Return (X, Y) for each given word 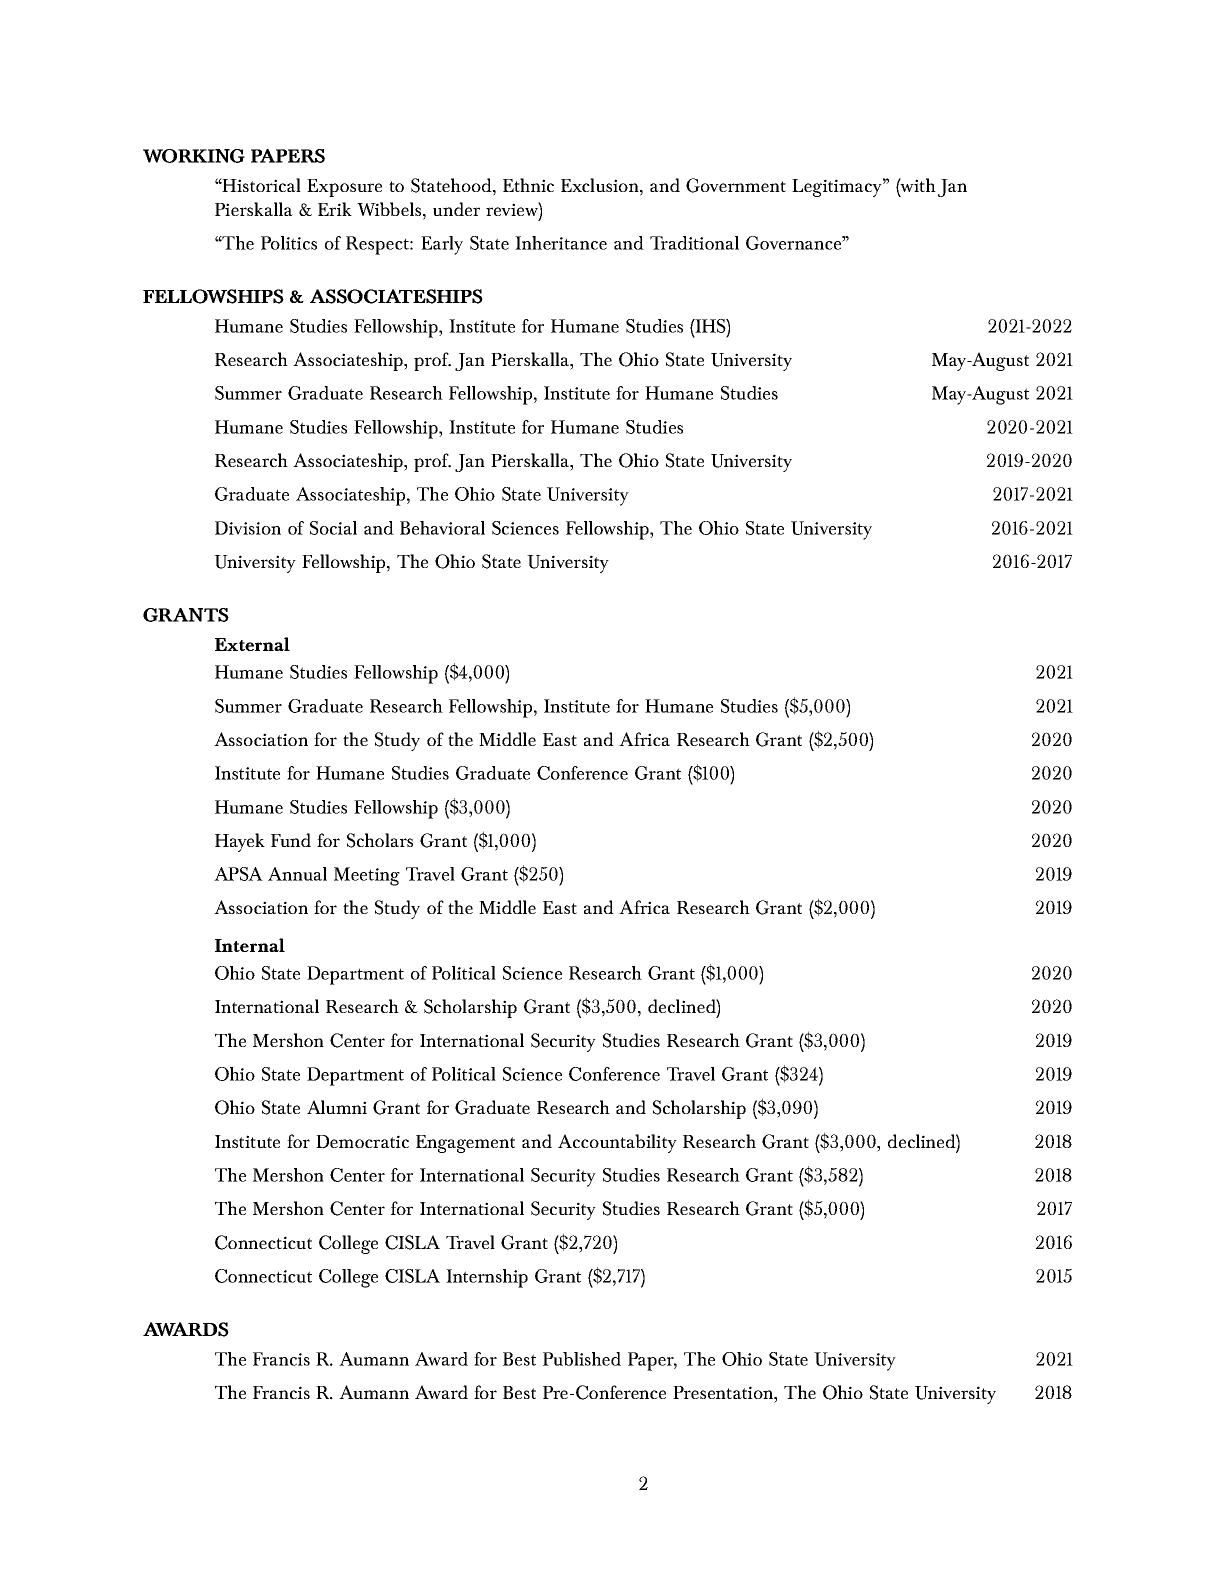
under (456, 209)
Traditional (694, 243)
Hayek (240, 842)
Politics (289, 243)
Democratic (362, 1141)
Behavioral (442, 528)
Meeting (367, 876)
